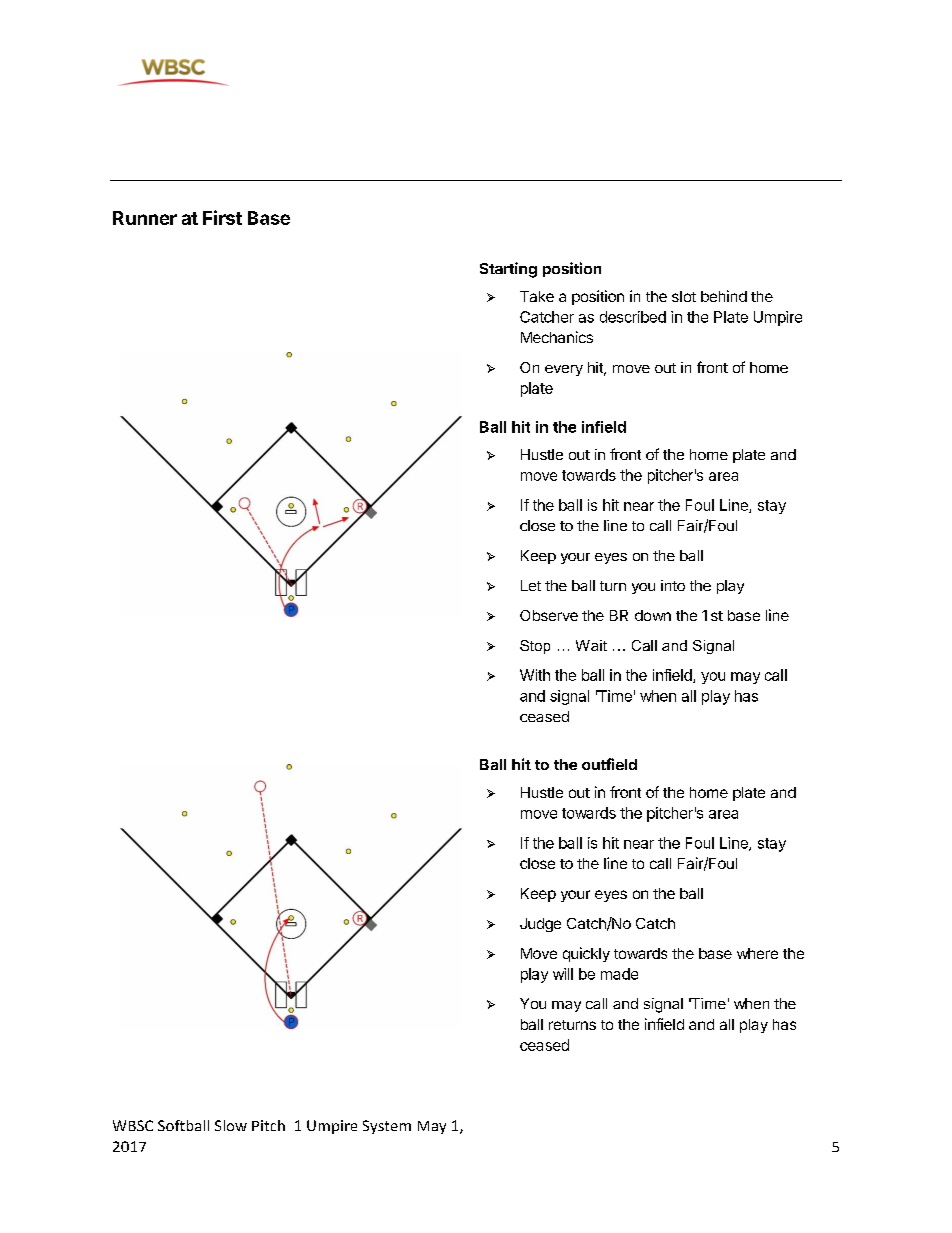 The width and height of the image is (952, 1233). Describe the element at coordinates (540, 925) in the image. I see `Judge` at that location.
